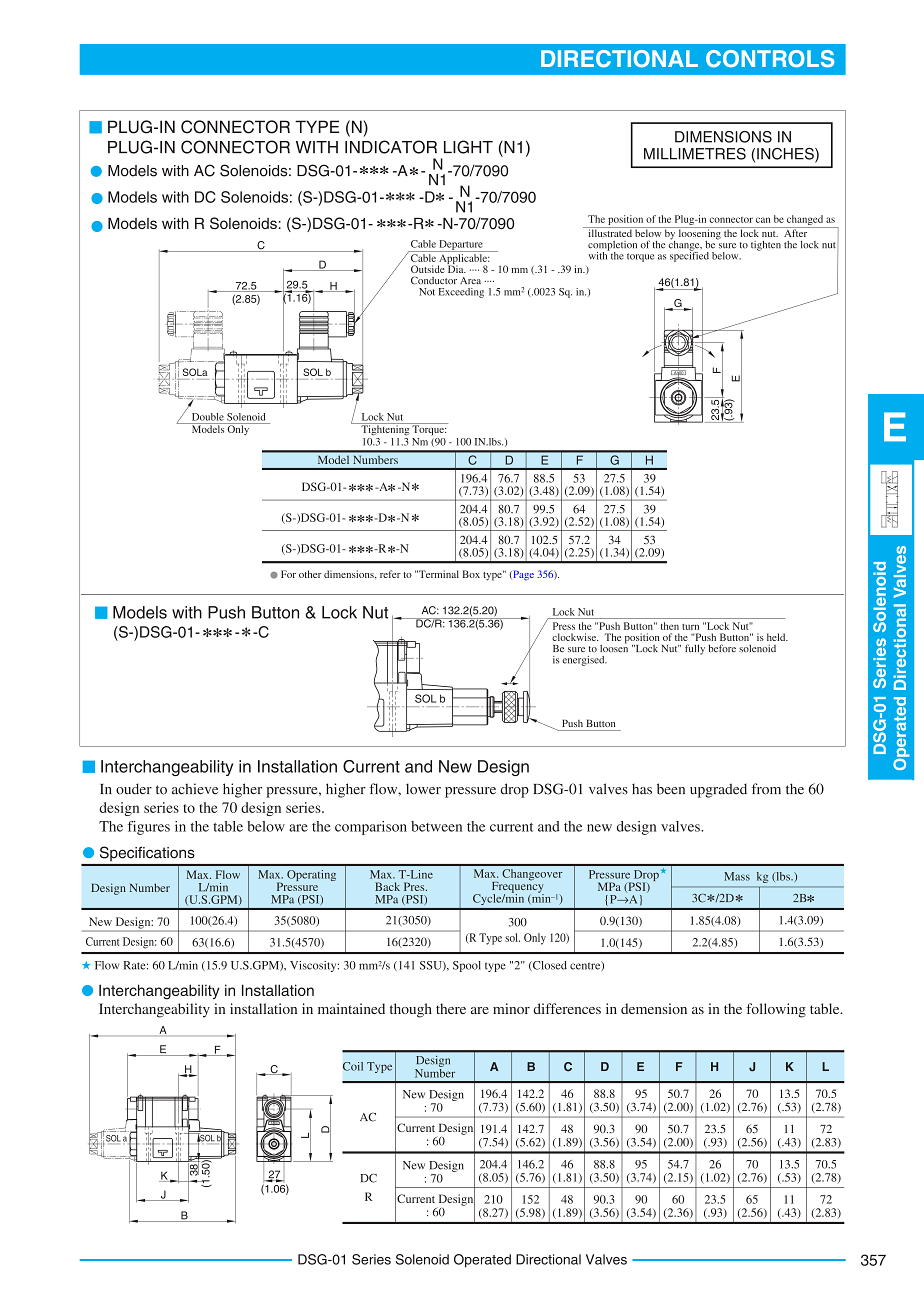 The image size is (924, 1308). I want to click on turn, so click(690, 627).
